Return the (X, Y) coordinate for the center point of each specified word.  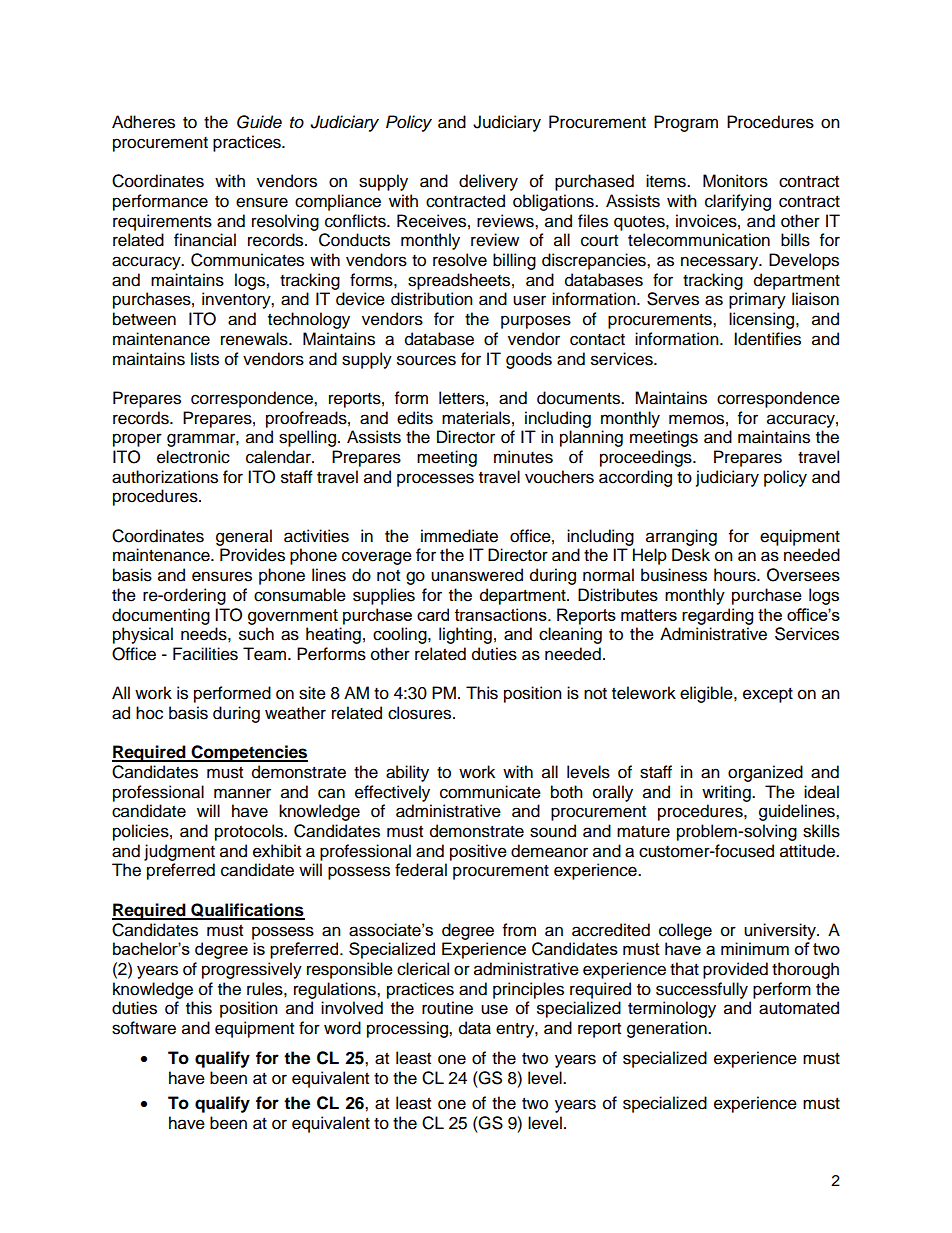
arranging (681, 537)
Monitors (735, 181)
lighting (465, 635)
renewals (255, 339)
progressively (252, 970)
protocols (250, 832)
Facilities (205, 654)
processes (435, 480)
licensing (763, 320)
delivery (488, 182)
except (768, 695)
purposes (536, 322)
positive (478, 852)
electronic (193, 457)
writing (727, 793)
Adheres (143, 122)
